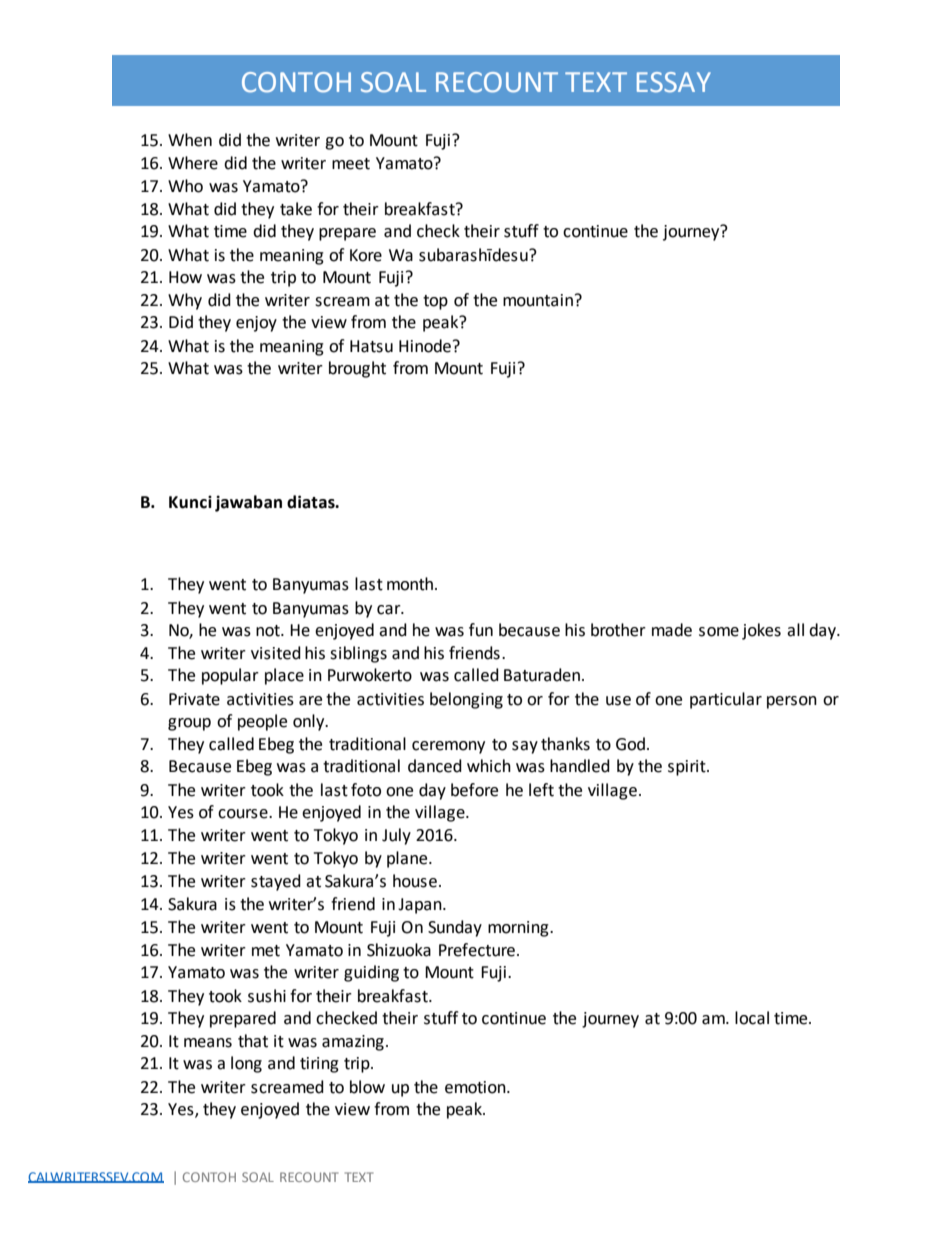  Describe the element at coordinates (190, 140) in the screenshot. I see `When` at that location.
